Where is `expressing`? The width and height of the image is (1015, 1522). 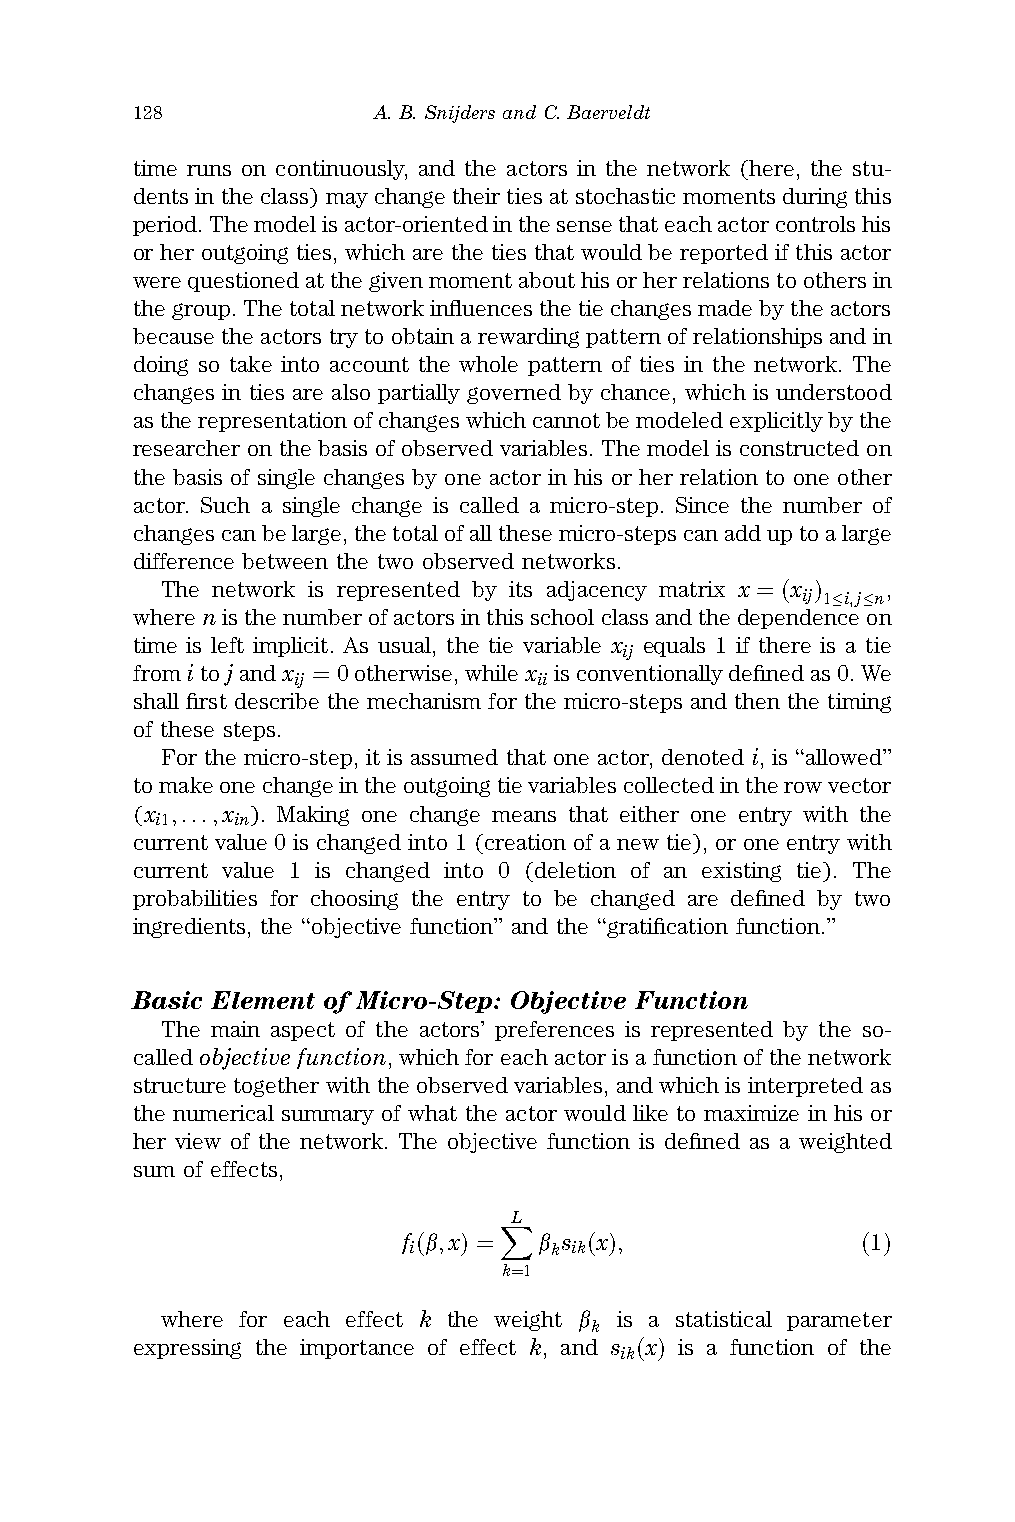
expressing is located at coordinates (187, 1349).
